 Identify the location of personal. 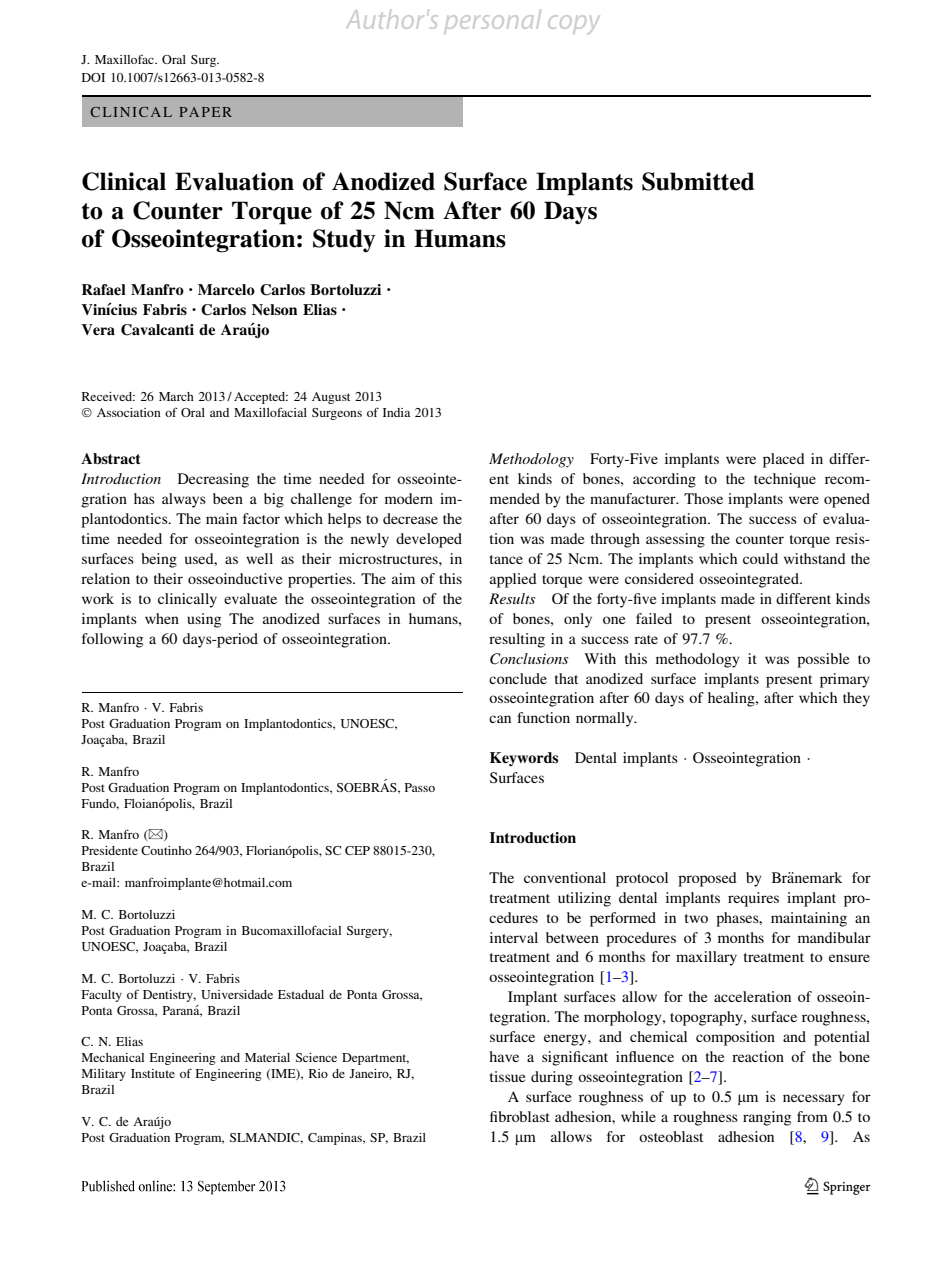
(493, 20).
